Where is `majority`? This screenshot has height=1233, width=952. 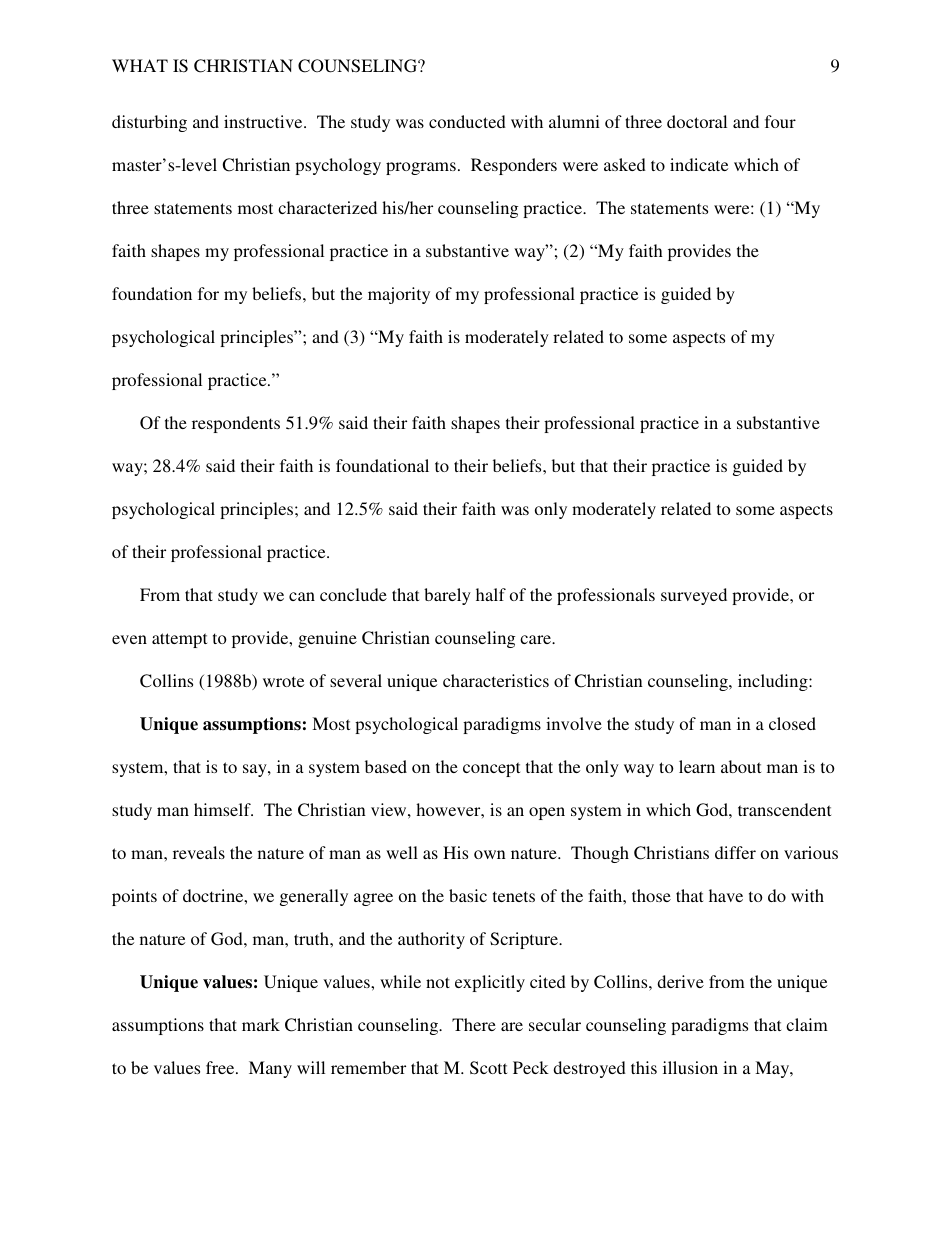
majority is located at coordinates (399, 295).
